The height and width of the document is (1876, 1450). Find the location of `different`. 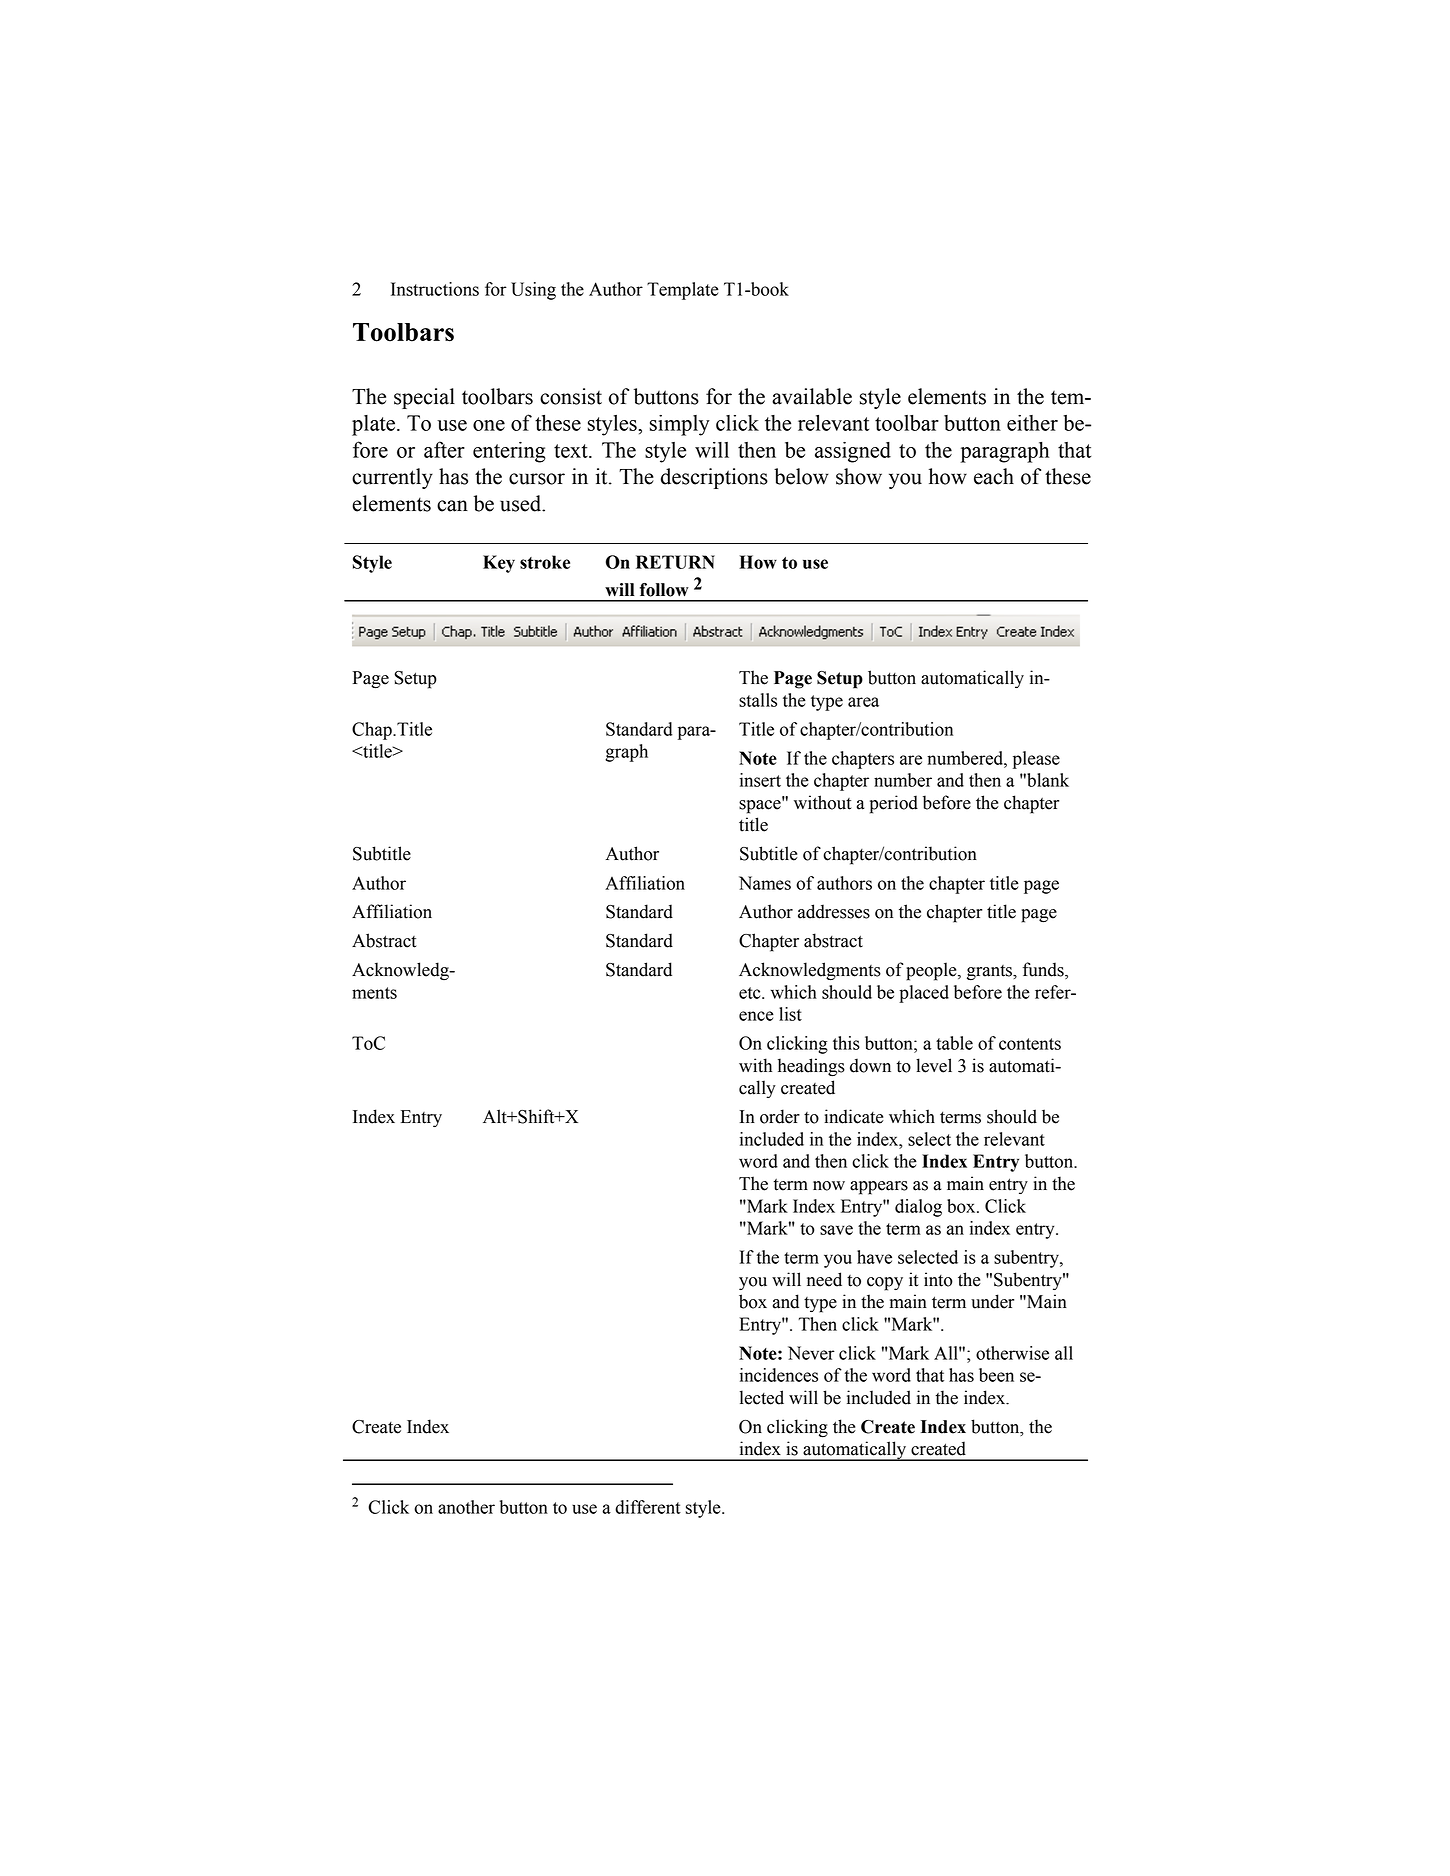

different is located at coordinates (648, 1507).
